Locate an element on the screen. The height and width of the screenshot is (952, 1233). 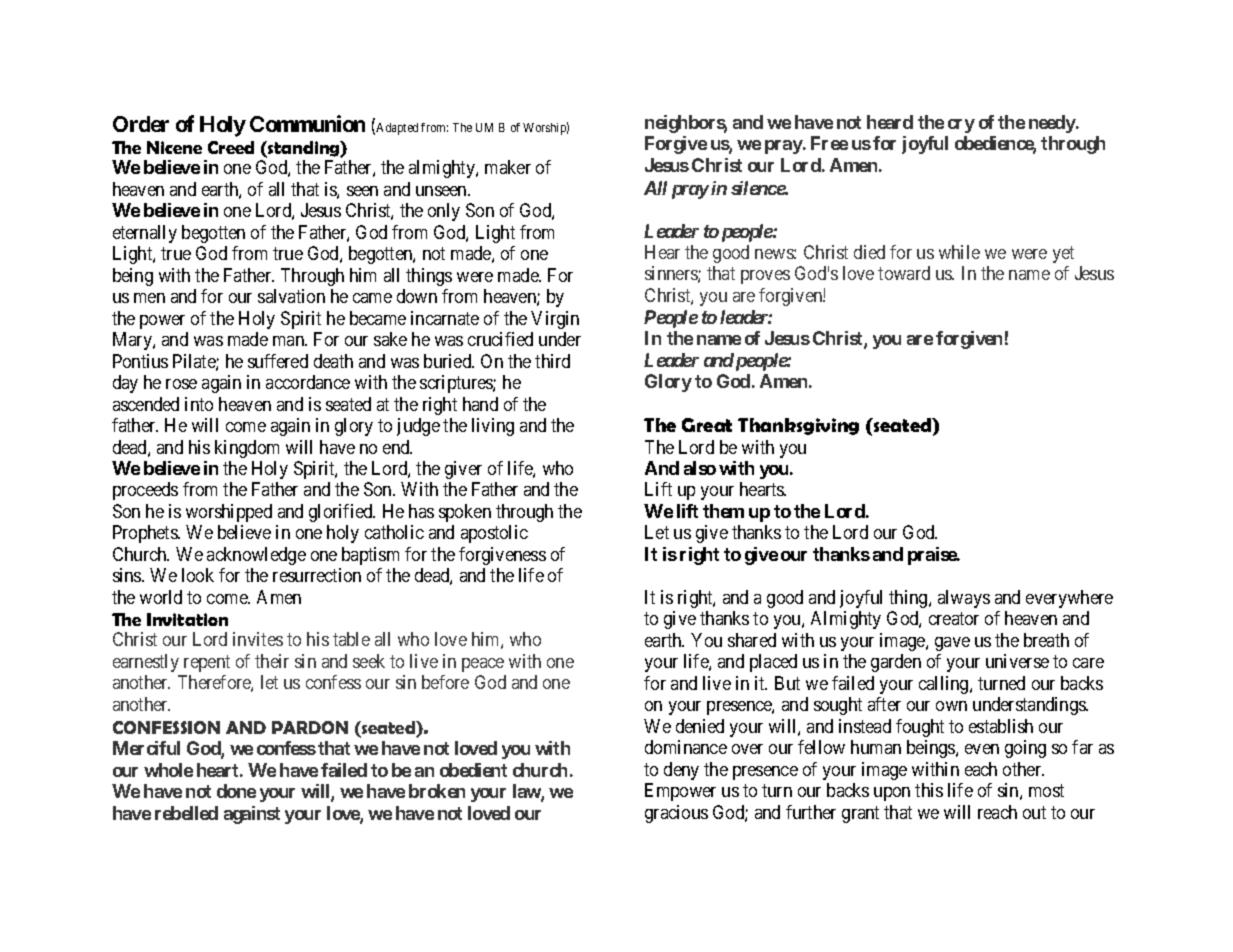
gracious is located at coordinates (676, 814).
